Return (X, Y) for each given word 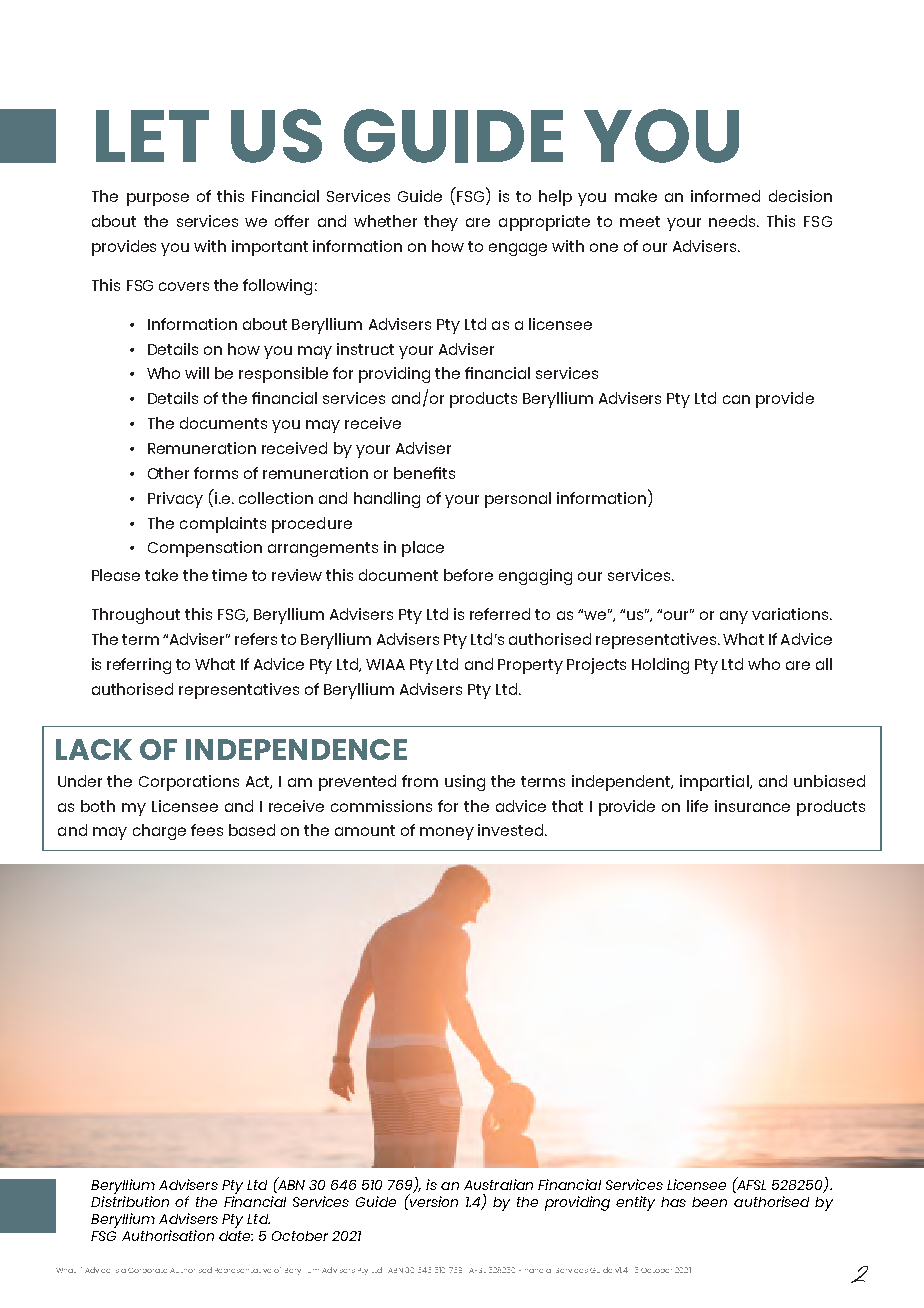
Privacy (175, 500)
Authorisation (168, 1235)
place (423, 549)
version (432, 1200)
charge (159, 832)
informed (725, 196)
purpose (158, 199)
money (447, 833)
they (441, 223)
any (734, 617)
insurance (752, 806)
